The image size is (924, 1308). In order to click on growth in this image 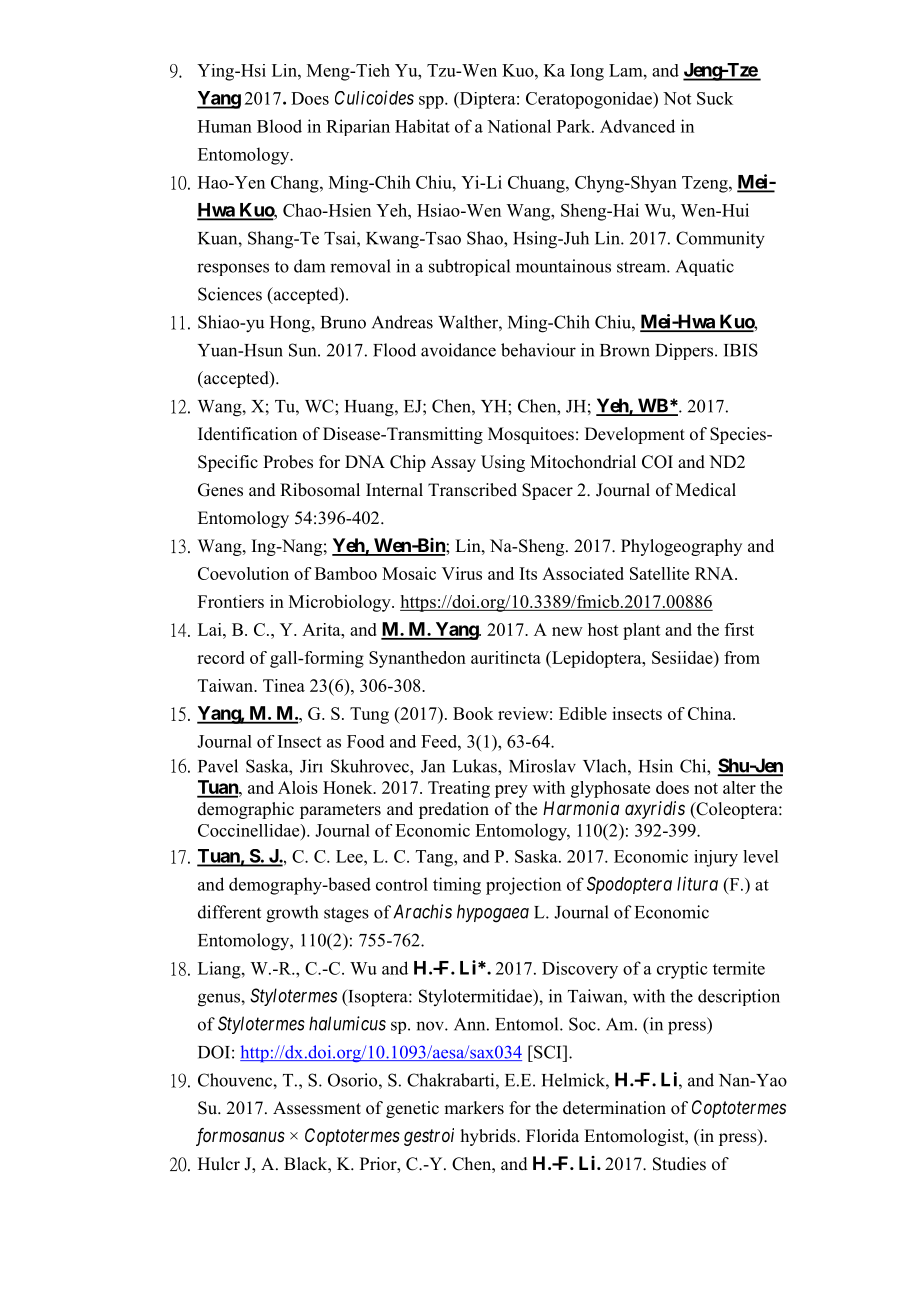, I will do `click(292, 914)`.
